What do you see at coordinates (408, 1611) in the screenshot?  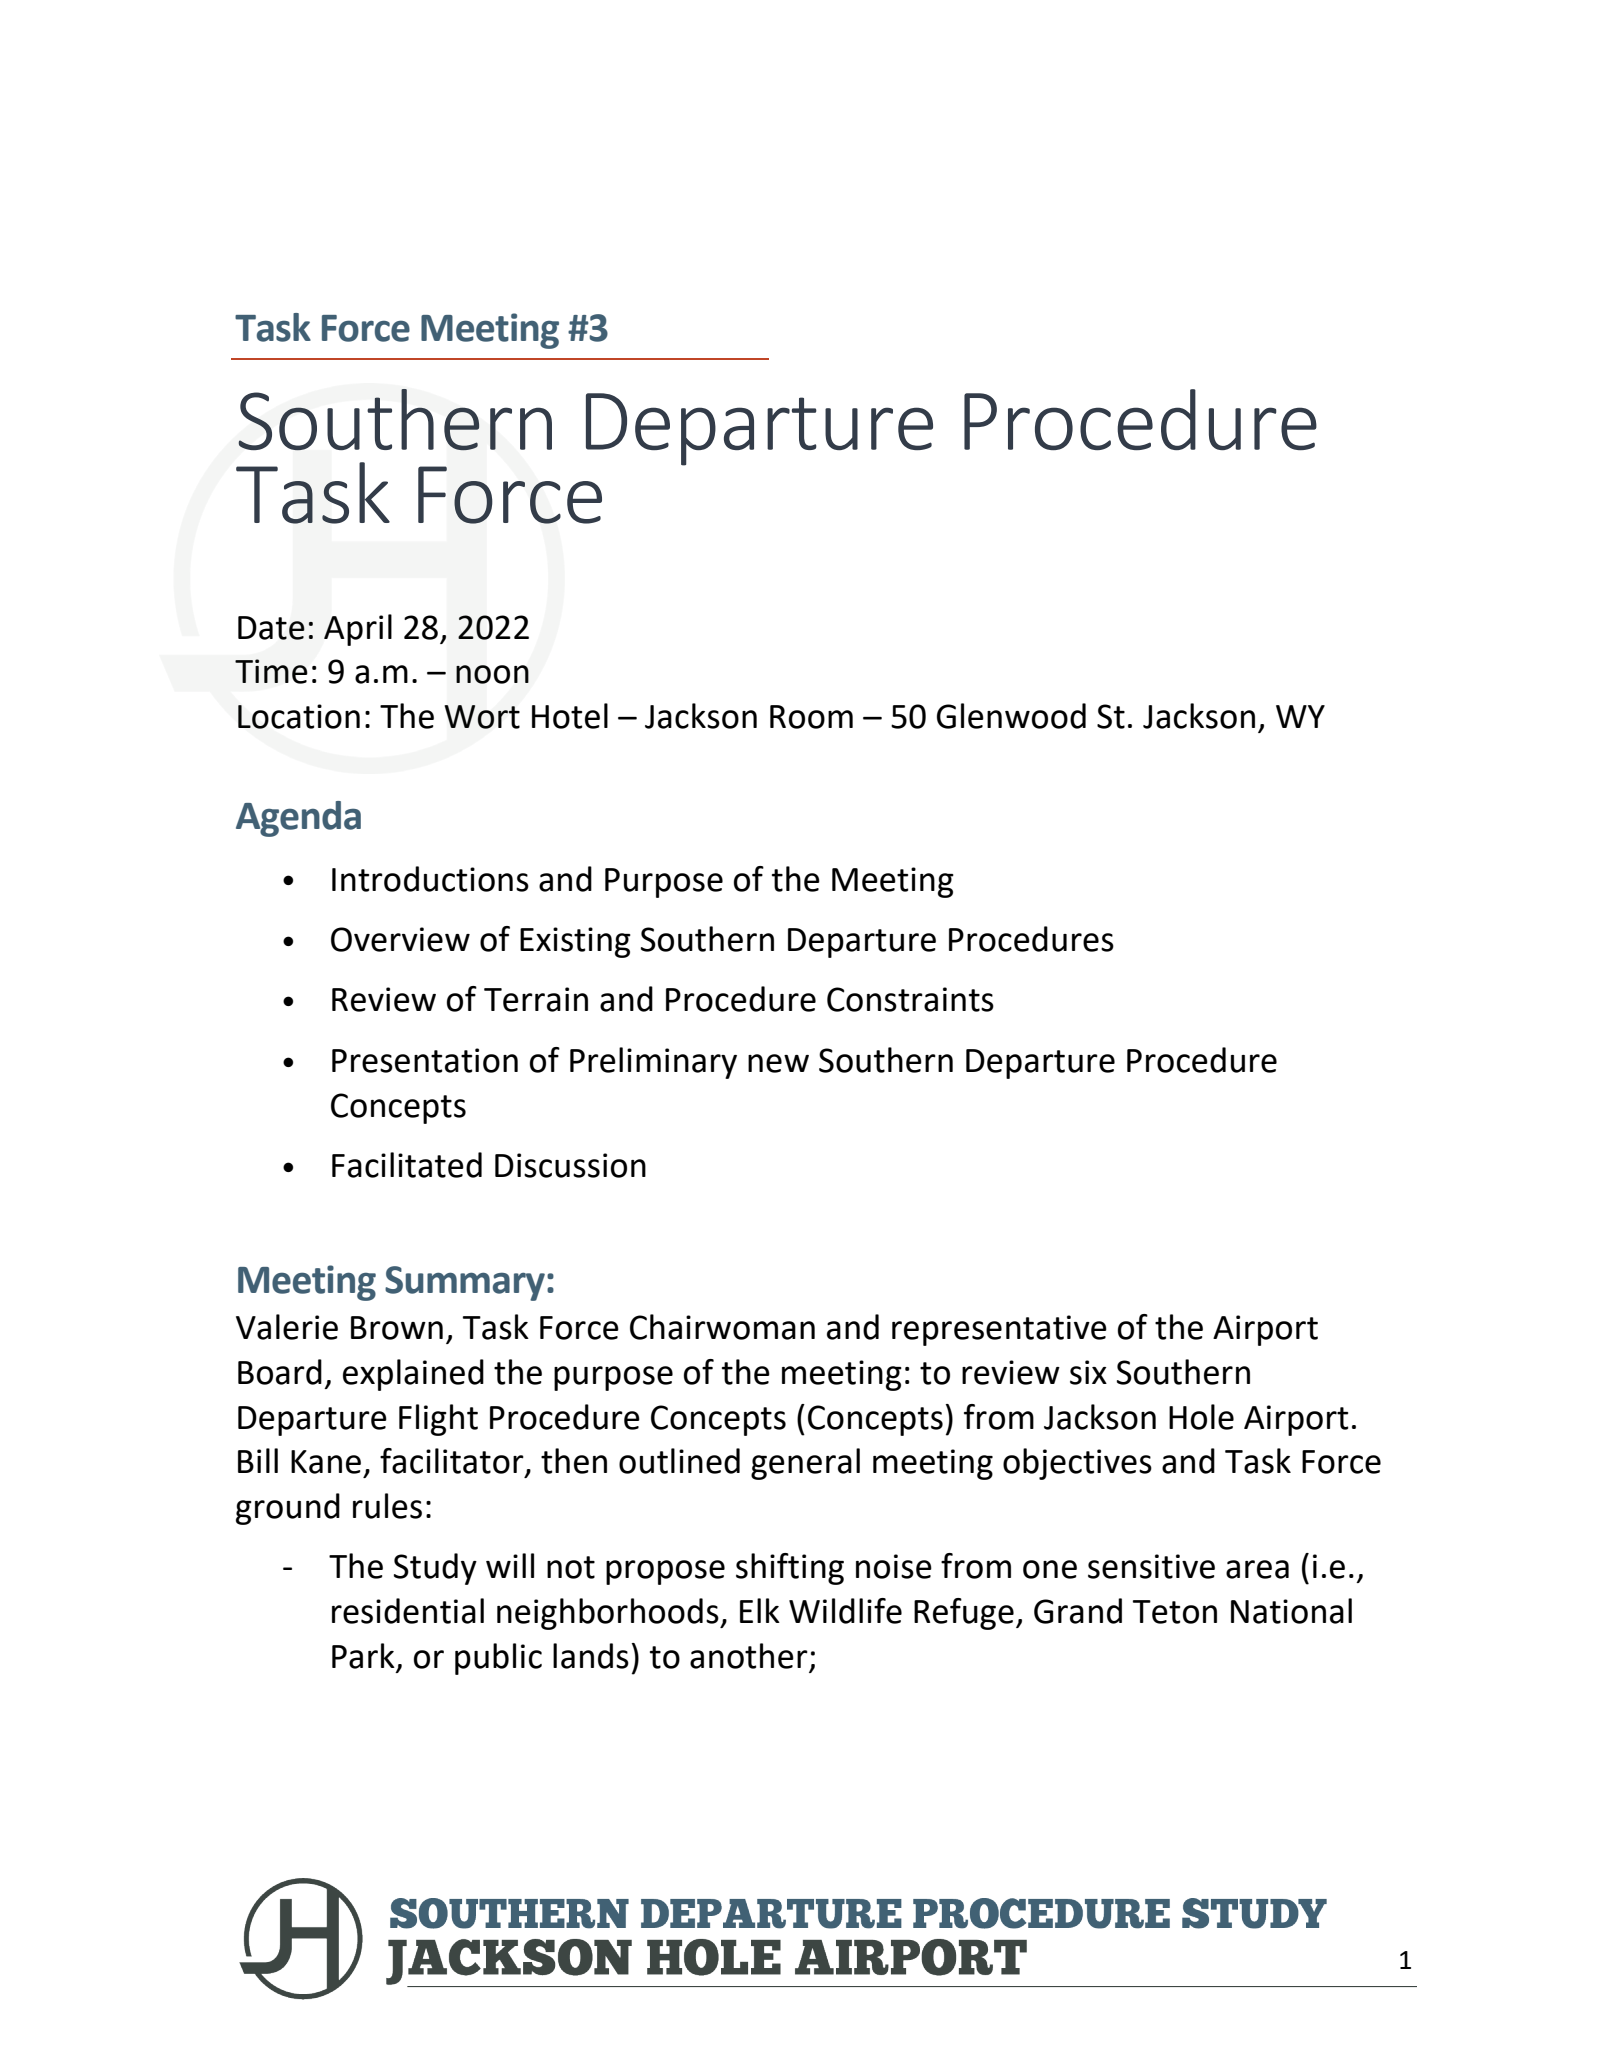 I see `residential` at bounding box center [408, 1611].
